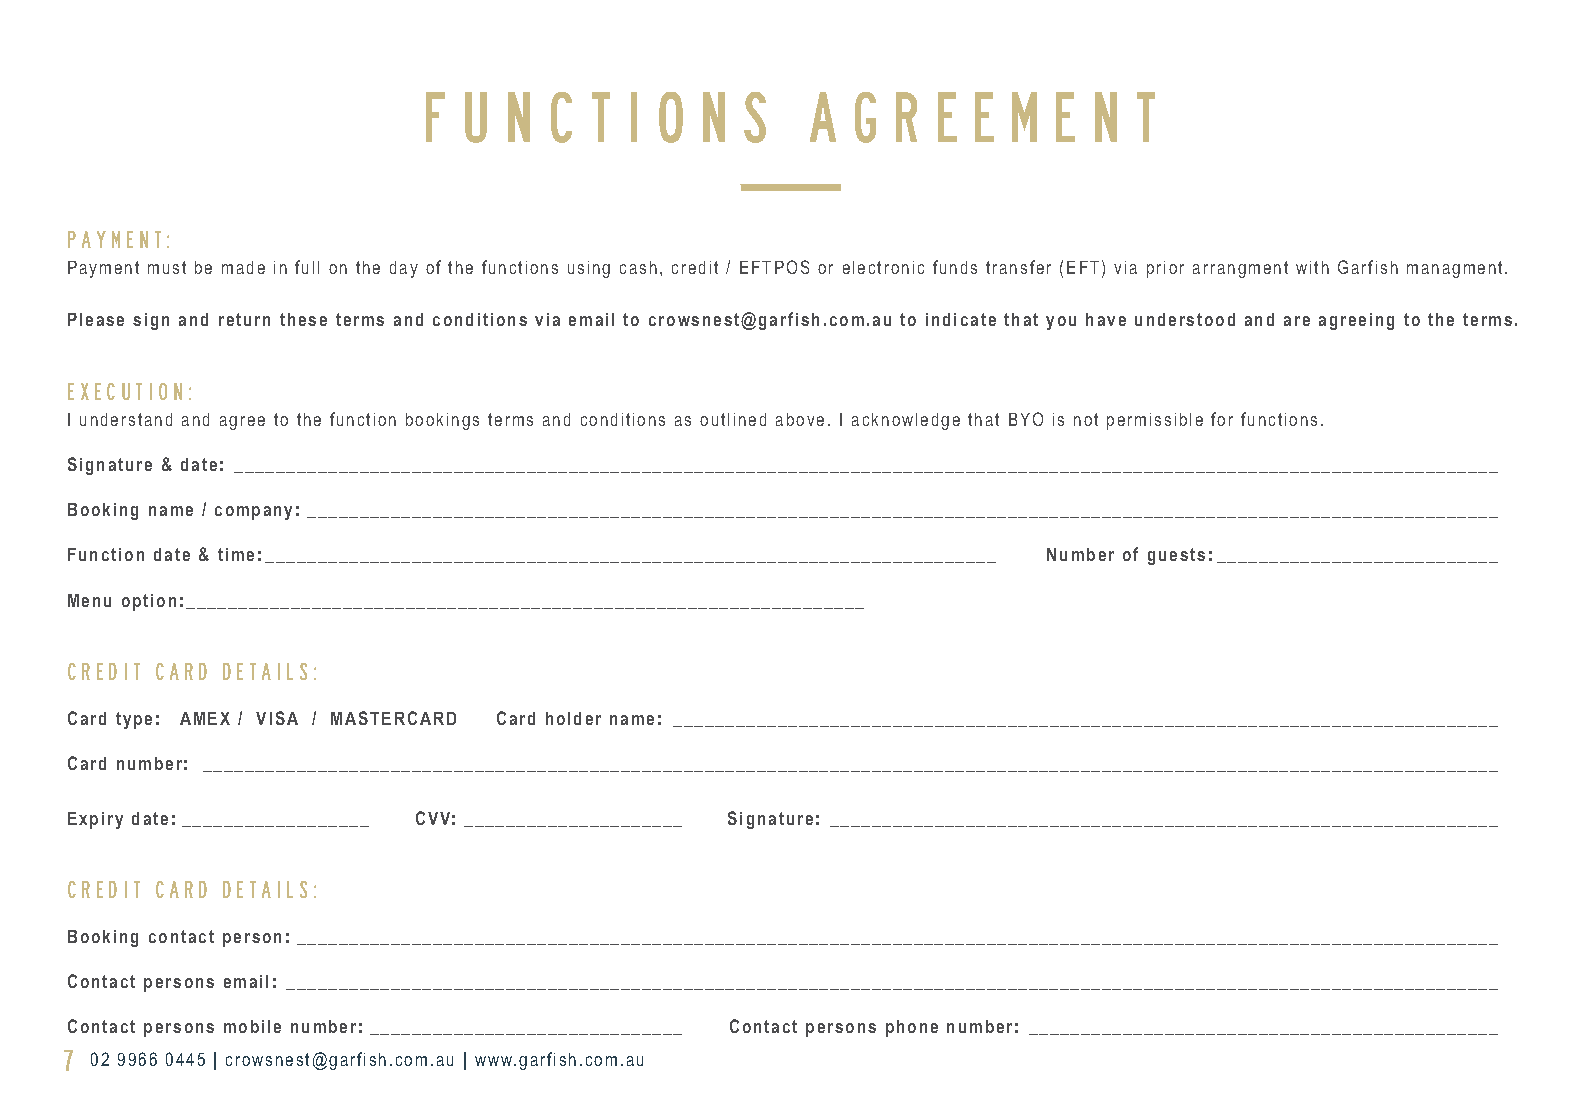 The width and height of the page is (1583, 1119). Describe the element at coordinates (89, 600) in the page. I see `Menu` at that location.
